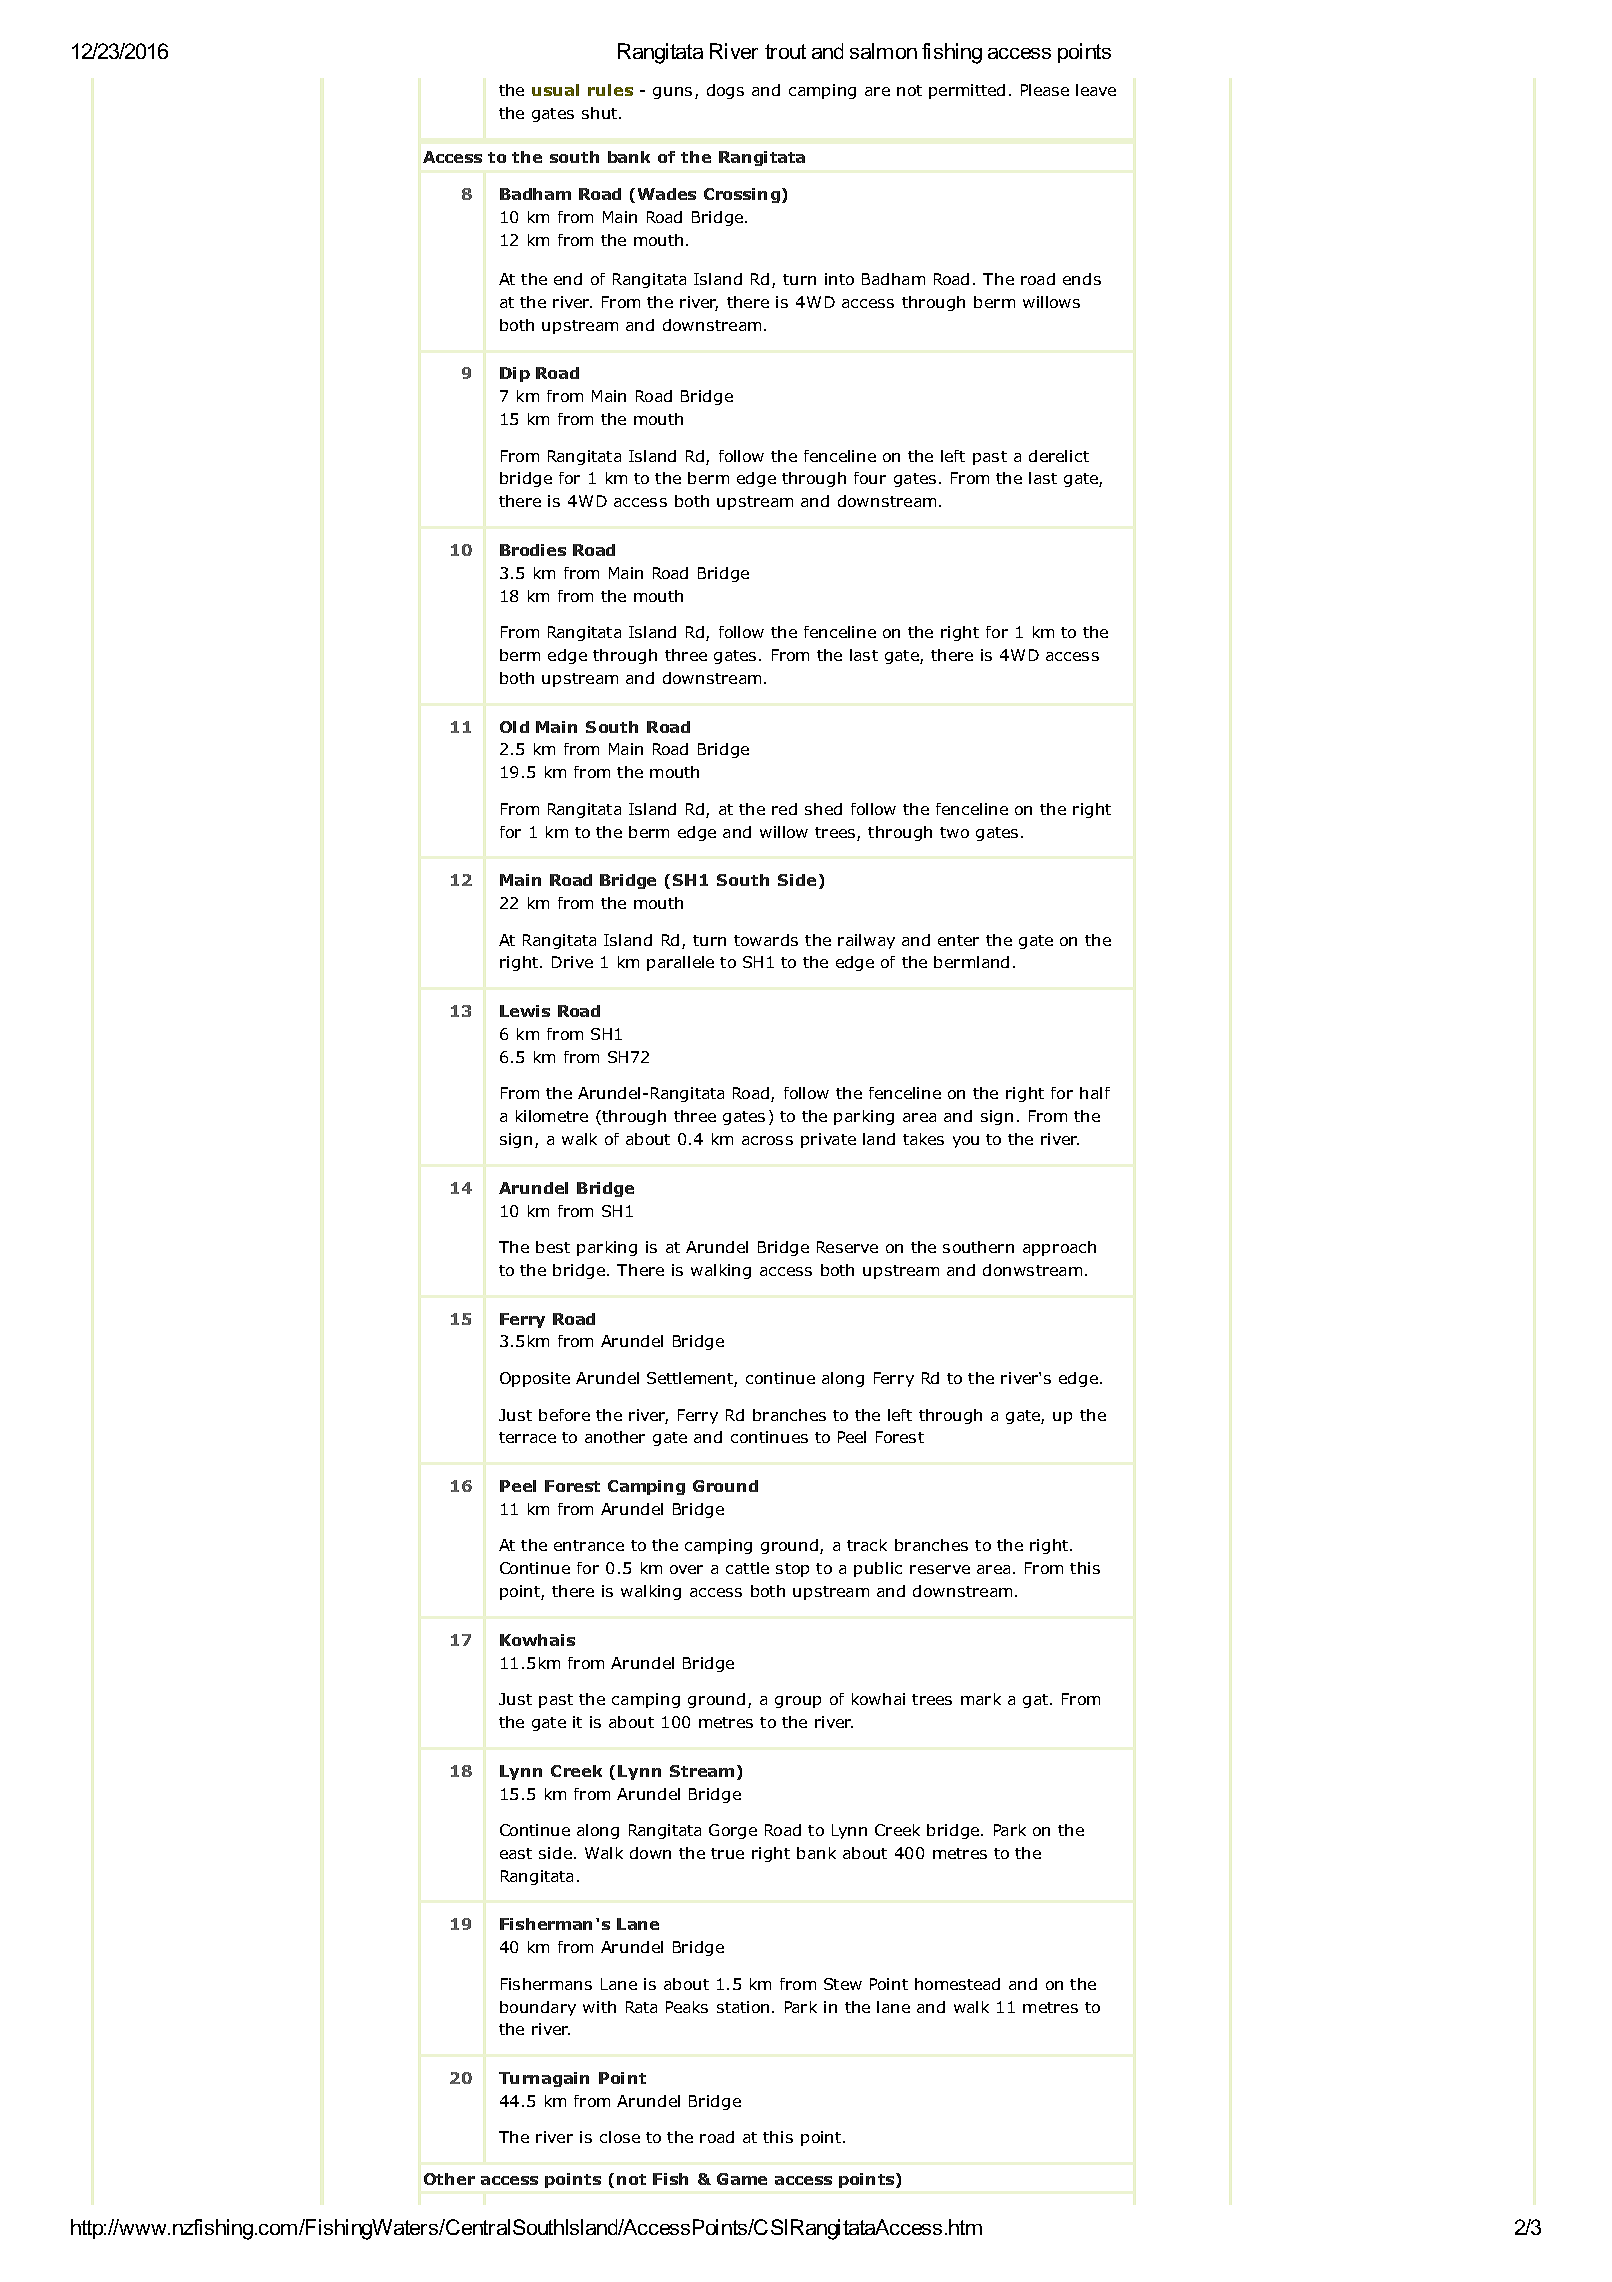 Image resolution: width=1612 pixels, height=2282 pixels. Describe the element at coordinates (870, 478) in the image. I see `four` at that location.
